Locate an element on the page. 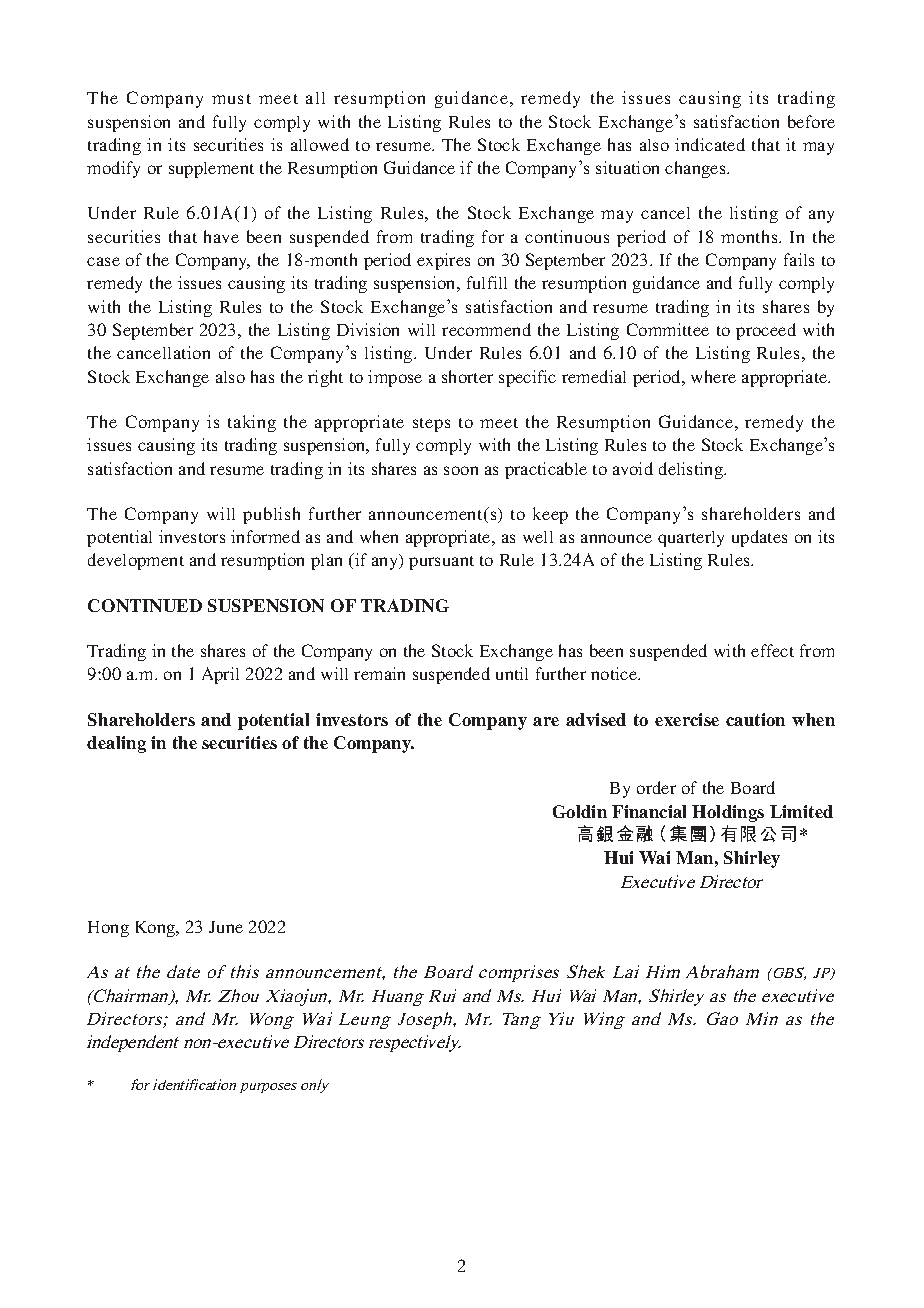  allowed is located at coordinates (320, 144).
